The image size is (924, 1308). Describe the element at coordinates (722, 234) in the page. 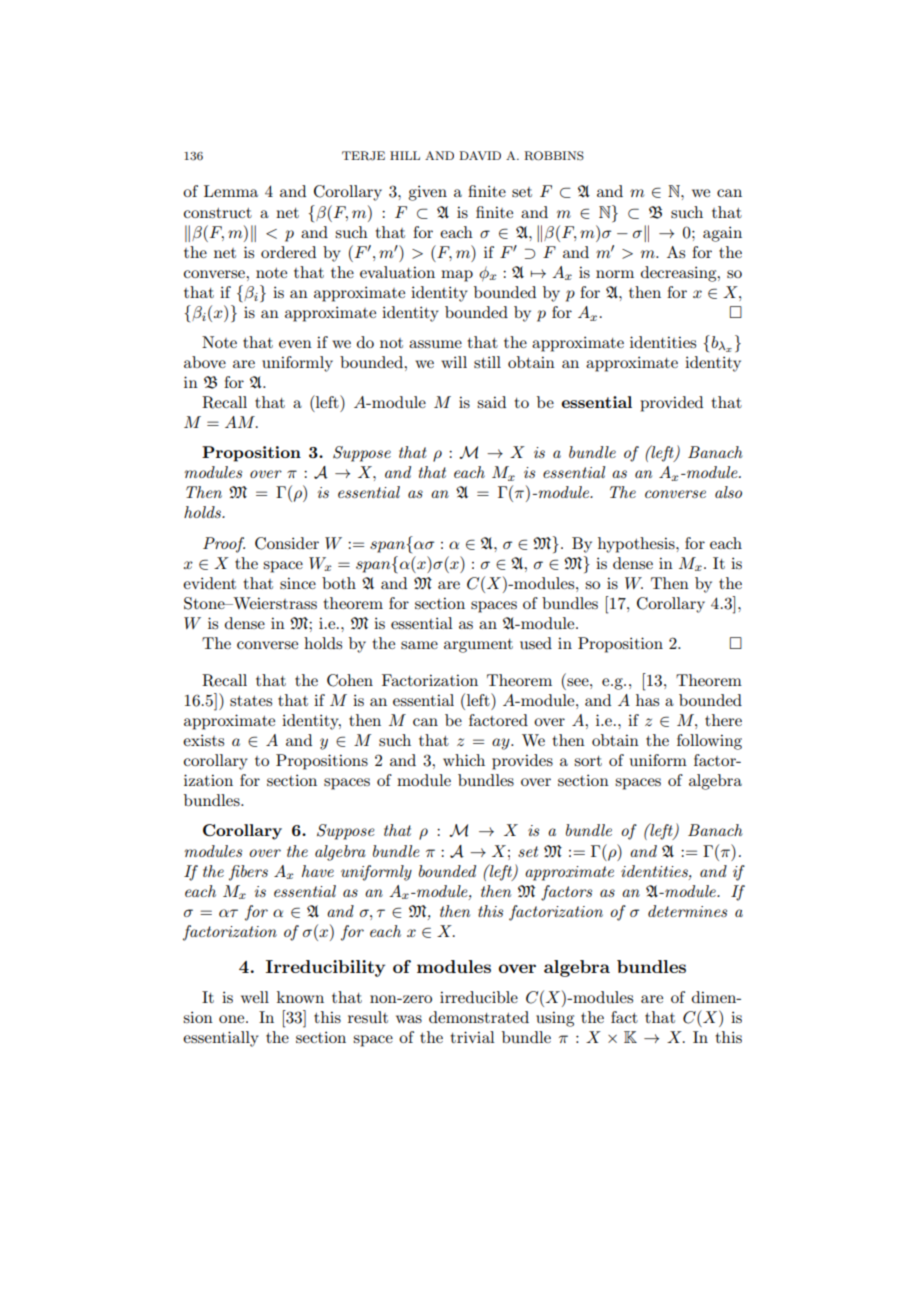

I see `again` at that location.
